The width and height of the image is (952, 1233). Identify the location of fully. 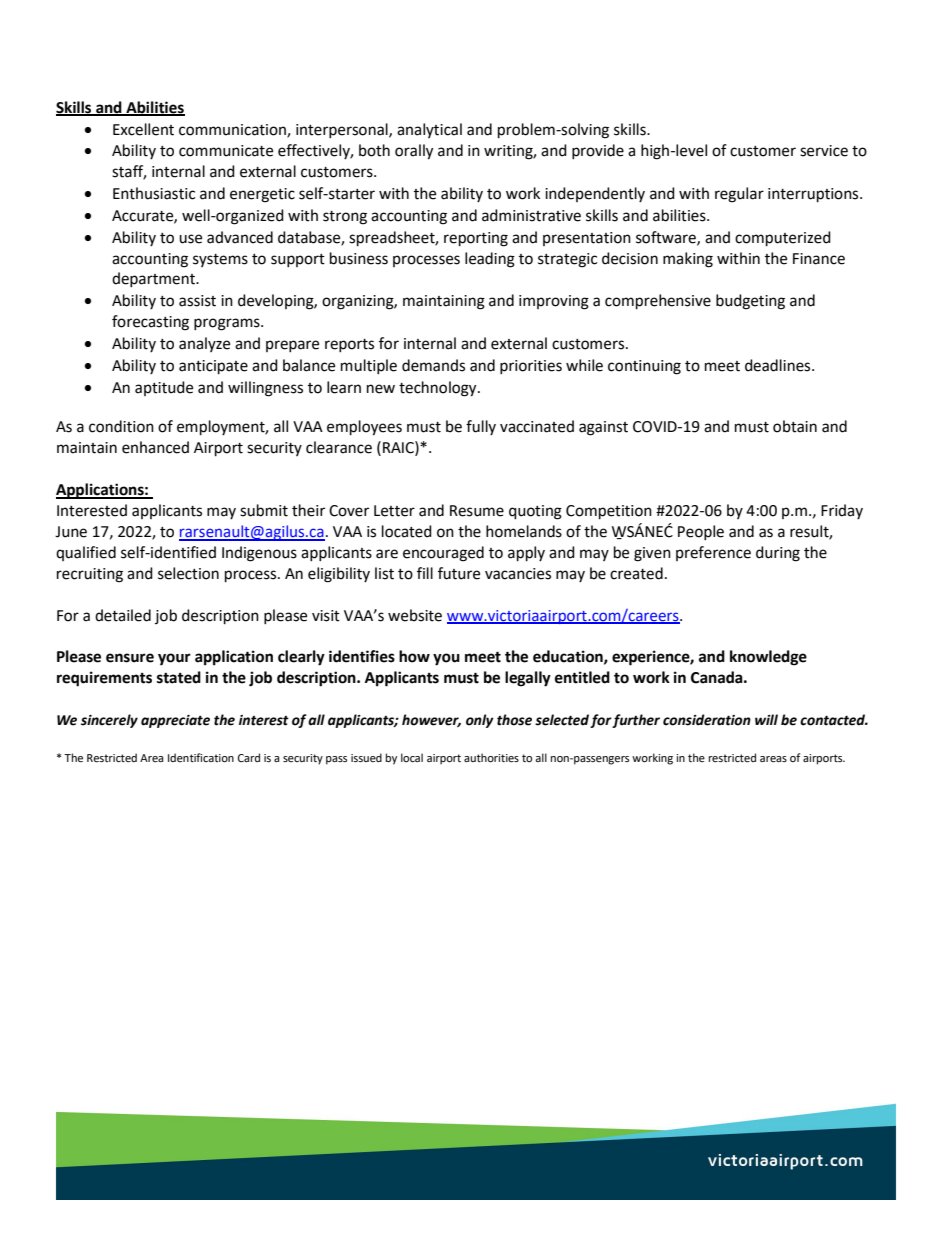
(481, 427).
